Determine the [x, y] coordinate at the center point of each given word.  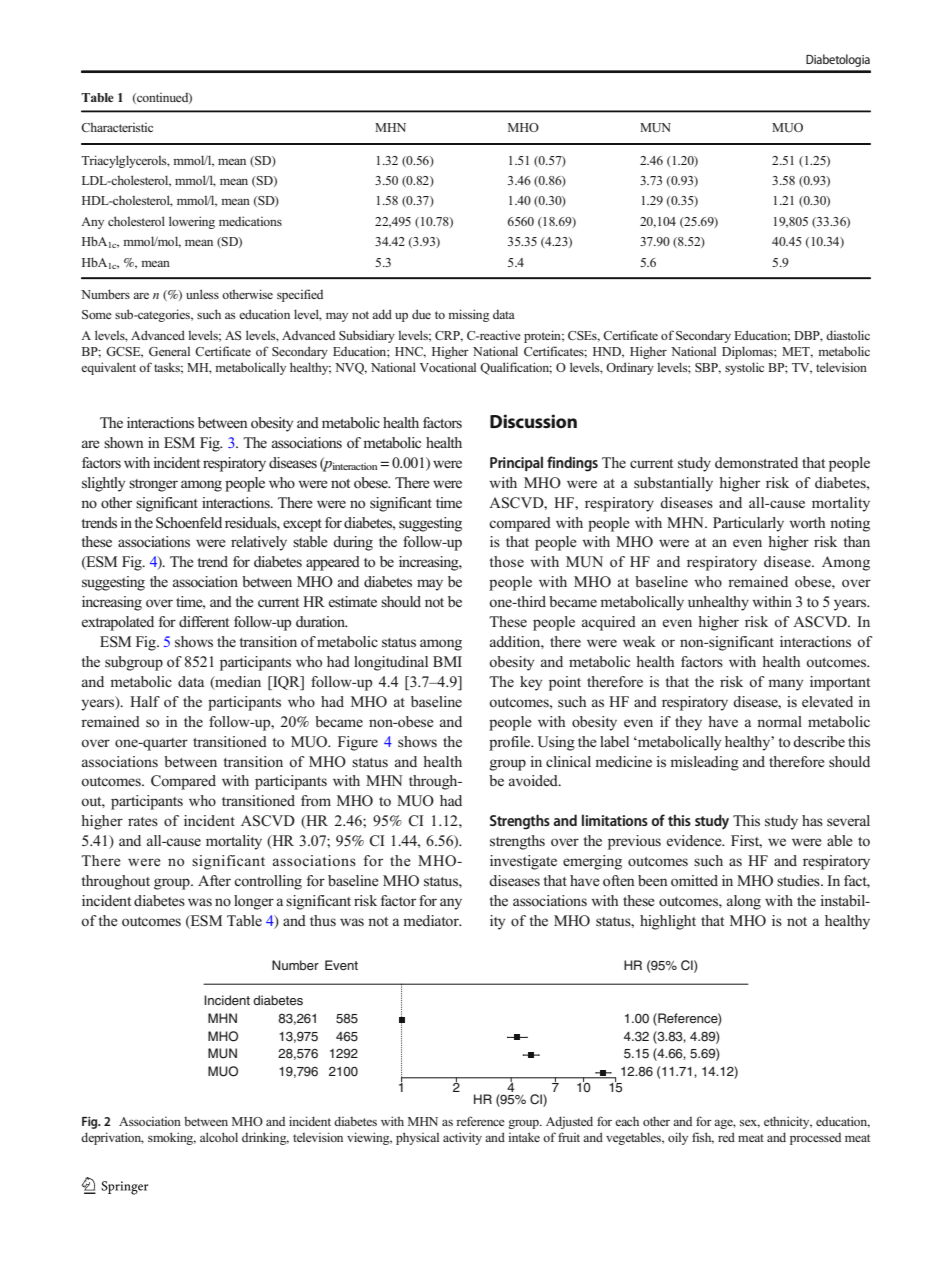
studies [799, 880]
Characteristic [117, 127]
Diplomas [748, 352]
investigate [523, 862]
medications [250, 221]
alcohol [219, 1137]
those [506, 562]
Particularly [748, 524]
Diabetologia [838, 60]
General [169, 351]
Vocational [447, 367]
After [214, 880]
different [204, 621]
